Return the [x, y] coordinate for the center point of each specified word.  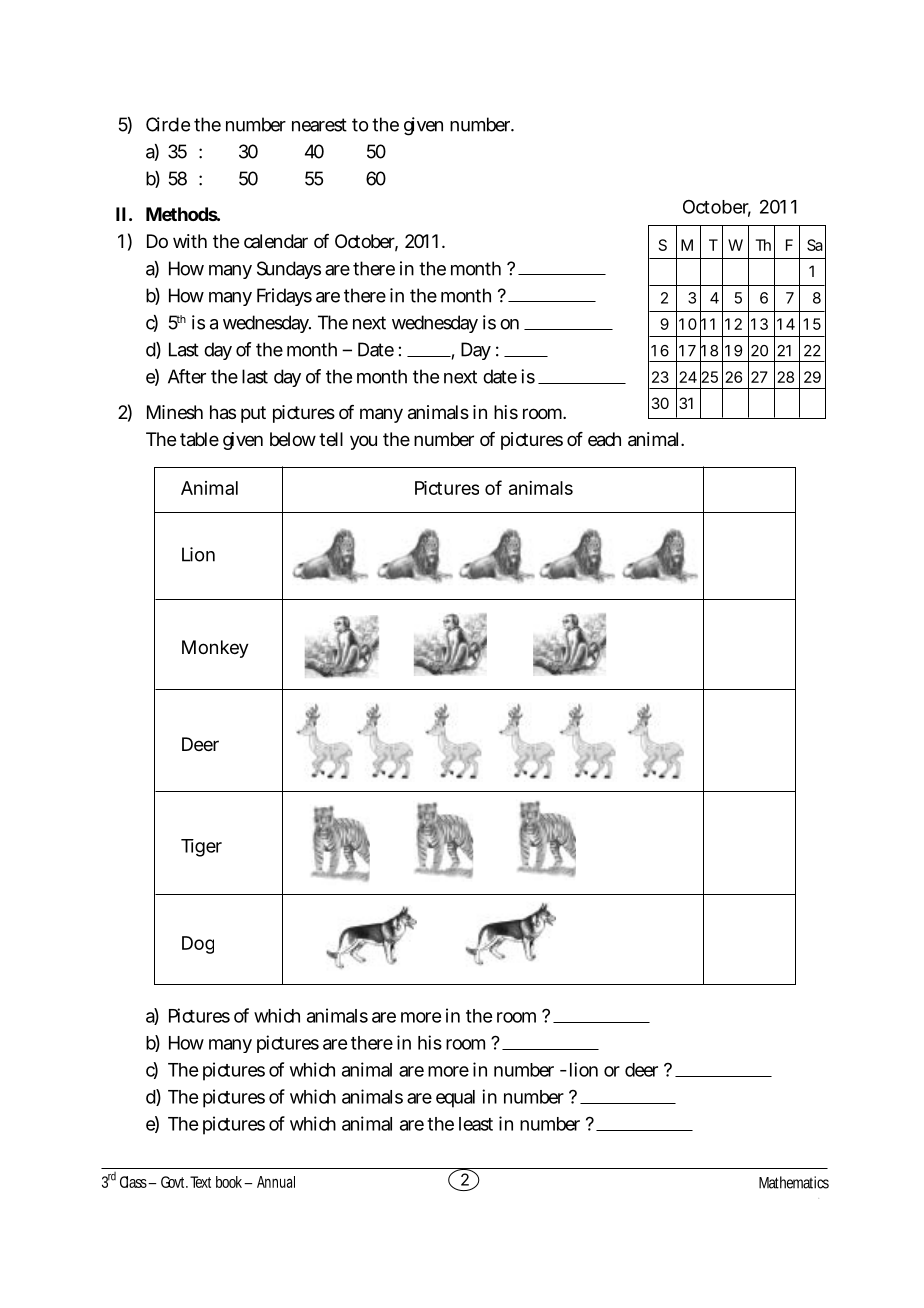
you [363, 442]
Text [200, 1182]
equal [455, 1099]
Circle [168, 124]
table [199, 439]
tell [331, 439]
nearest [319, 125]
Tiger [201, 848]
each [604, 439]
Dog [198, 945]
